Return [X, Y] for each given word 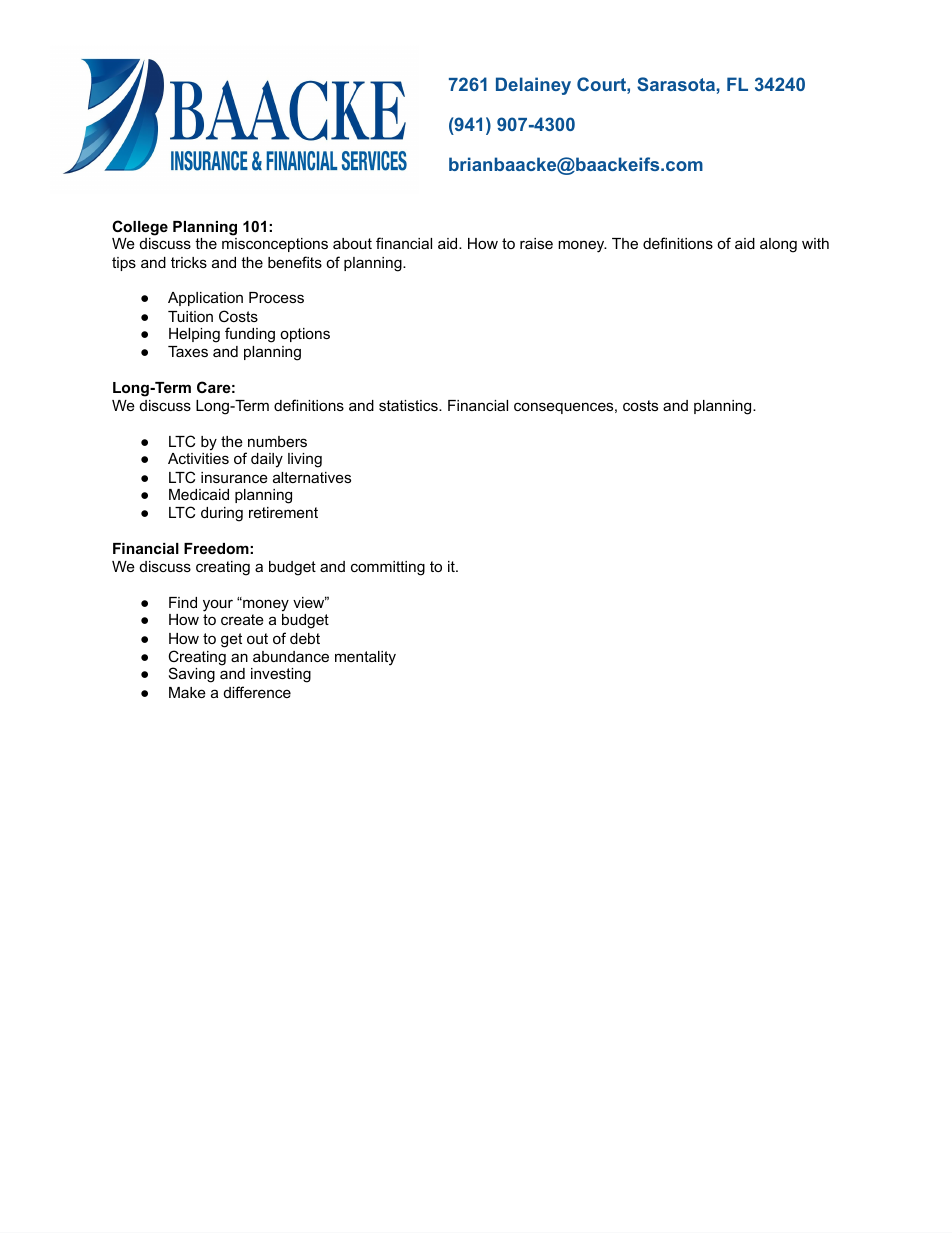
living [305, 460]
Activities [198, 458]
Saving [192, 675]
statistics [409, 405]
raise [536, 243]
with [815, 243]
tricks [189, 262]
